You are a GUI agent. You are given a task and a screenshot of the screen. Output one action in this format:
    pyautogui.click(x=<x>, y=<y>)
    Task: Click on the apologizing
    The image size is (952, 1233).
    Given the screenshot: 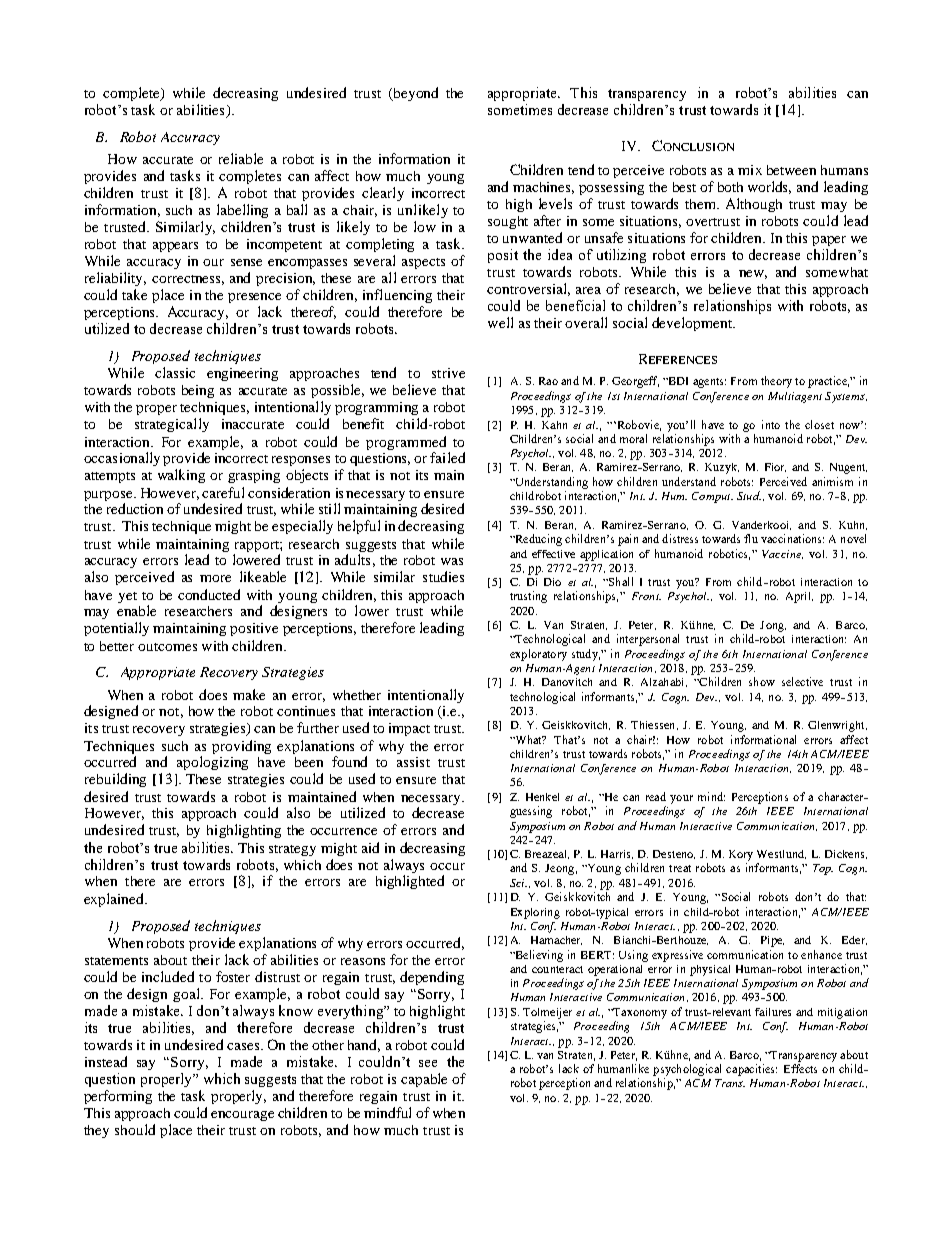 What is the action you would take?
    pyautogui.click(x=212, y=763)
